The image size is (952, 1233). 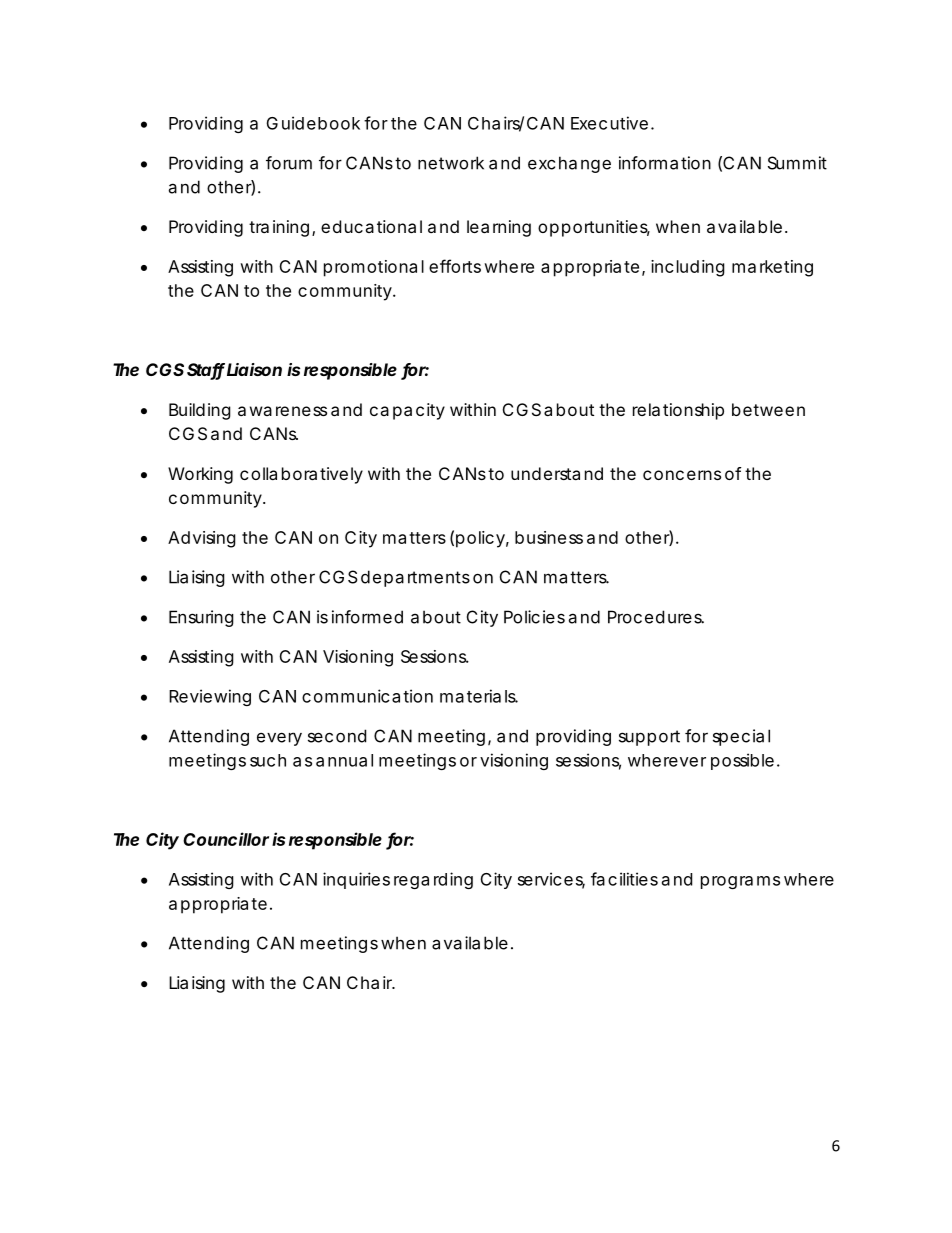 What do you see at coordinates (289, 163) in the screenshot?
I see `forum` at bounding box center [289, 163].
